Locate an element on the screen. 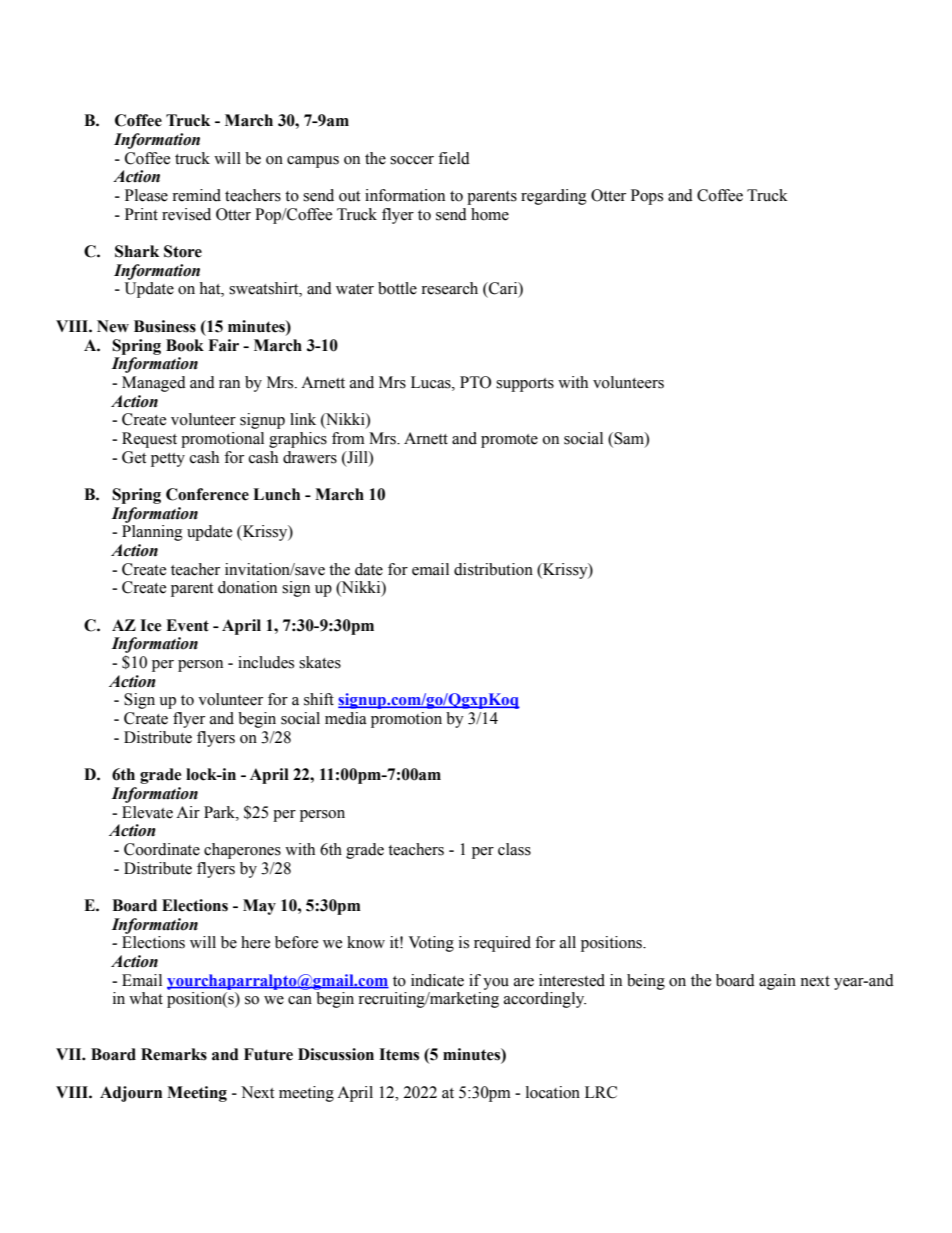 This screenshot has height=1233, width=952. Items is located at coordinates (399, 1054).
